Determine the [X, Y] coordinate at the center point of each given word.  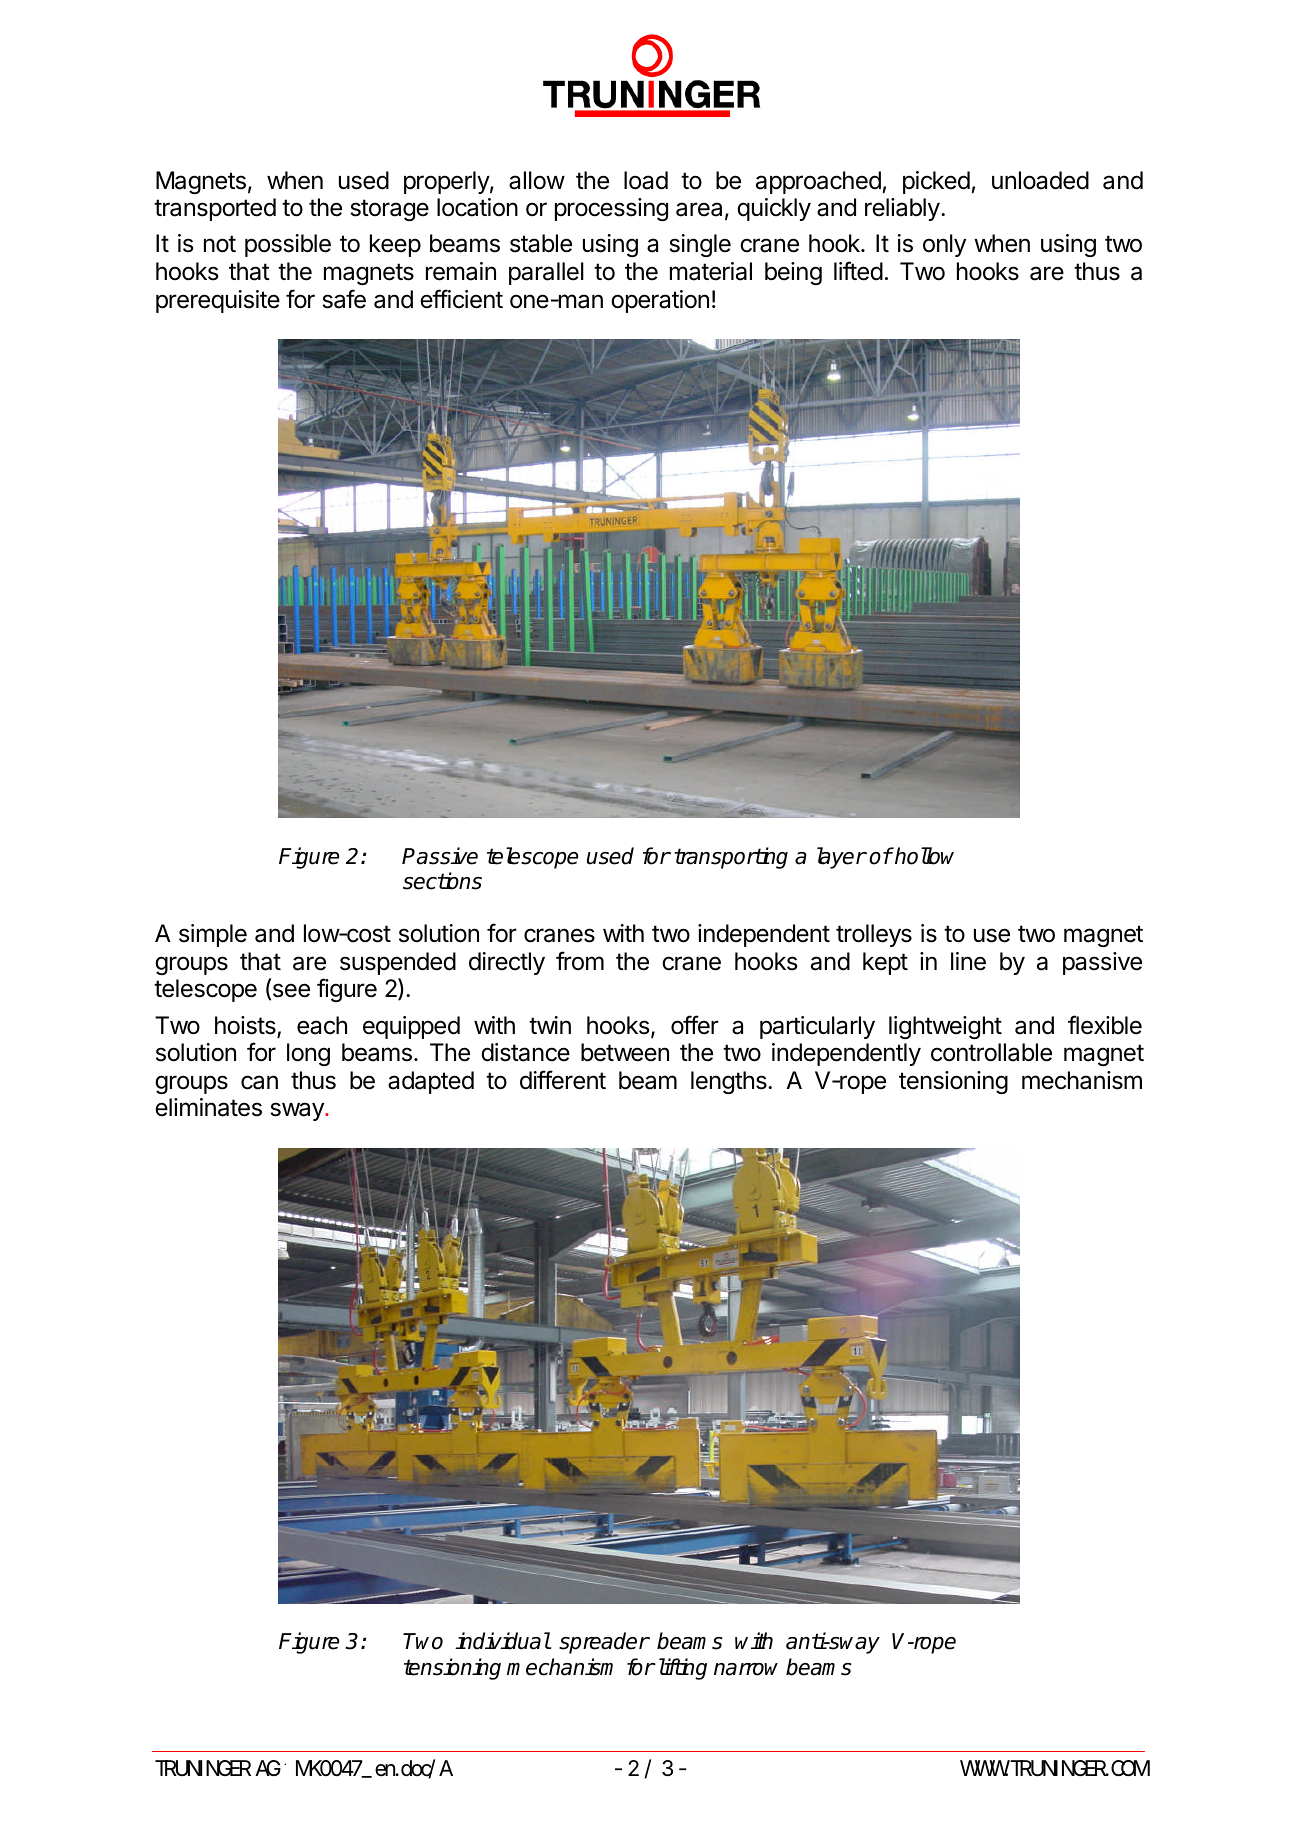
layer [841, 858]
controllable [991, 1052]
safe [344, 299]
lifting [681, 1669]
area [699, 209]
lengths [730, 1082]
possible [288, 245]
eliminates [208, 1107]
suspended [398, 963]
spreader [604, 1643]
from [580, 961]
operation [660, 301]
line [968, 961]
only [944, 245]
